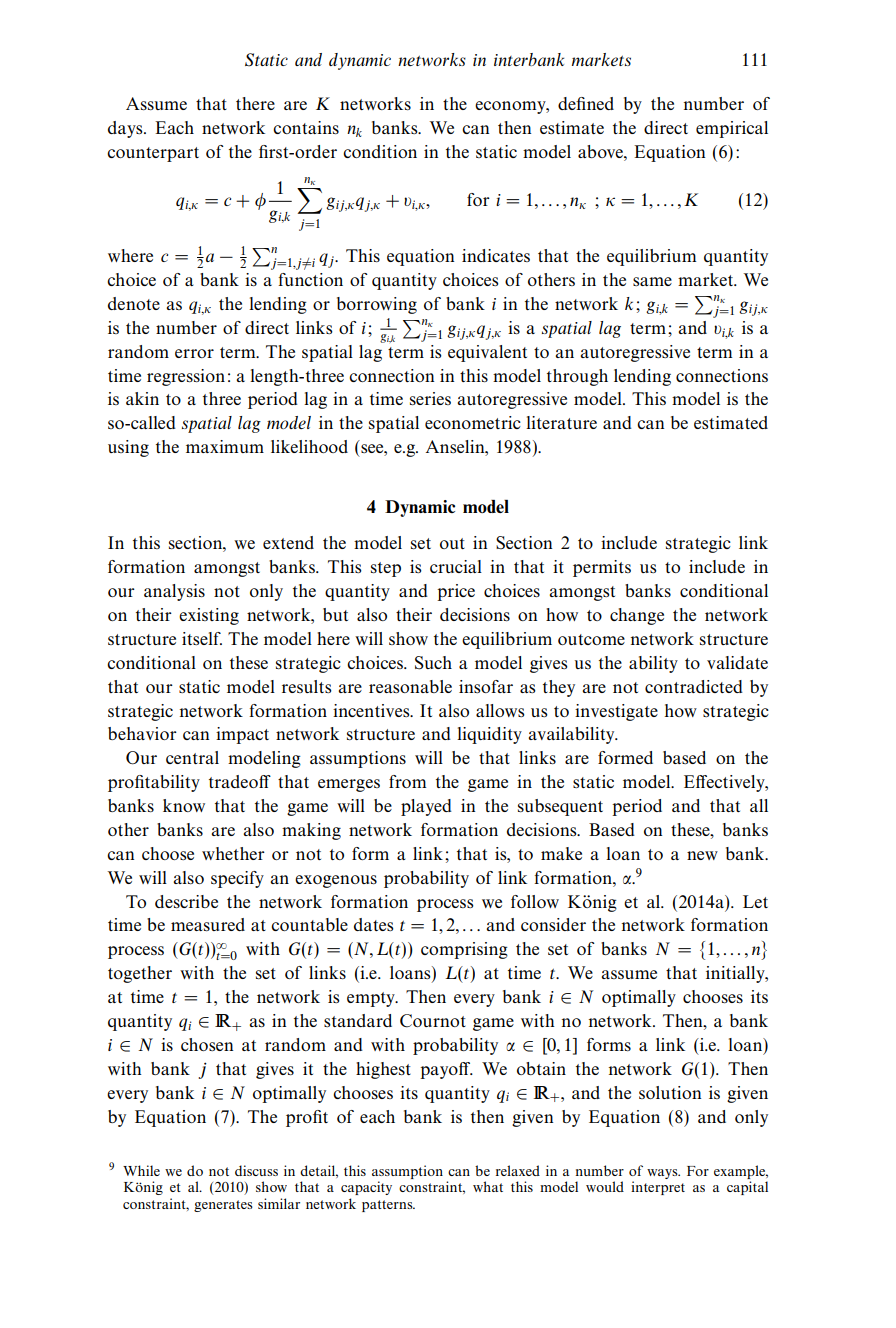  I want to click on what, so click(488, 1186).
